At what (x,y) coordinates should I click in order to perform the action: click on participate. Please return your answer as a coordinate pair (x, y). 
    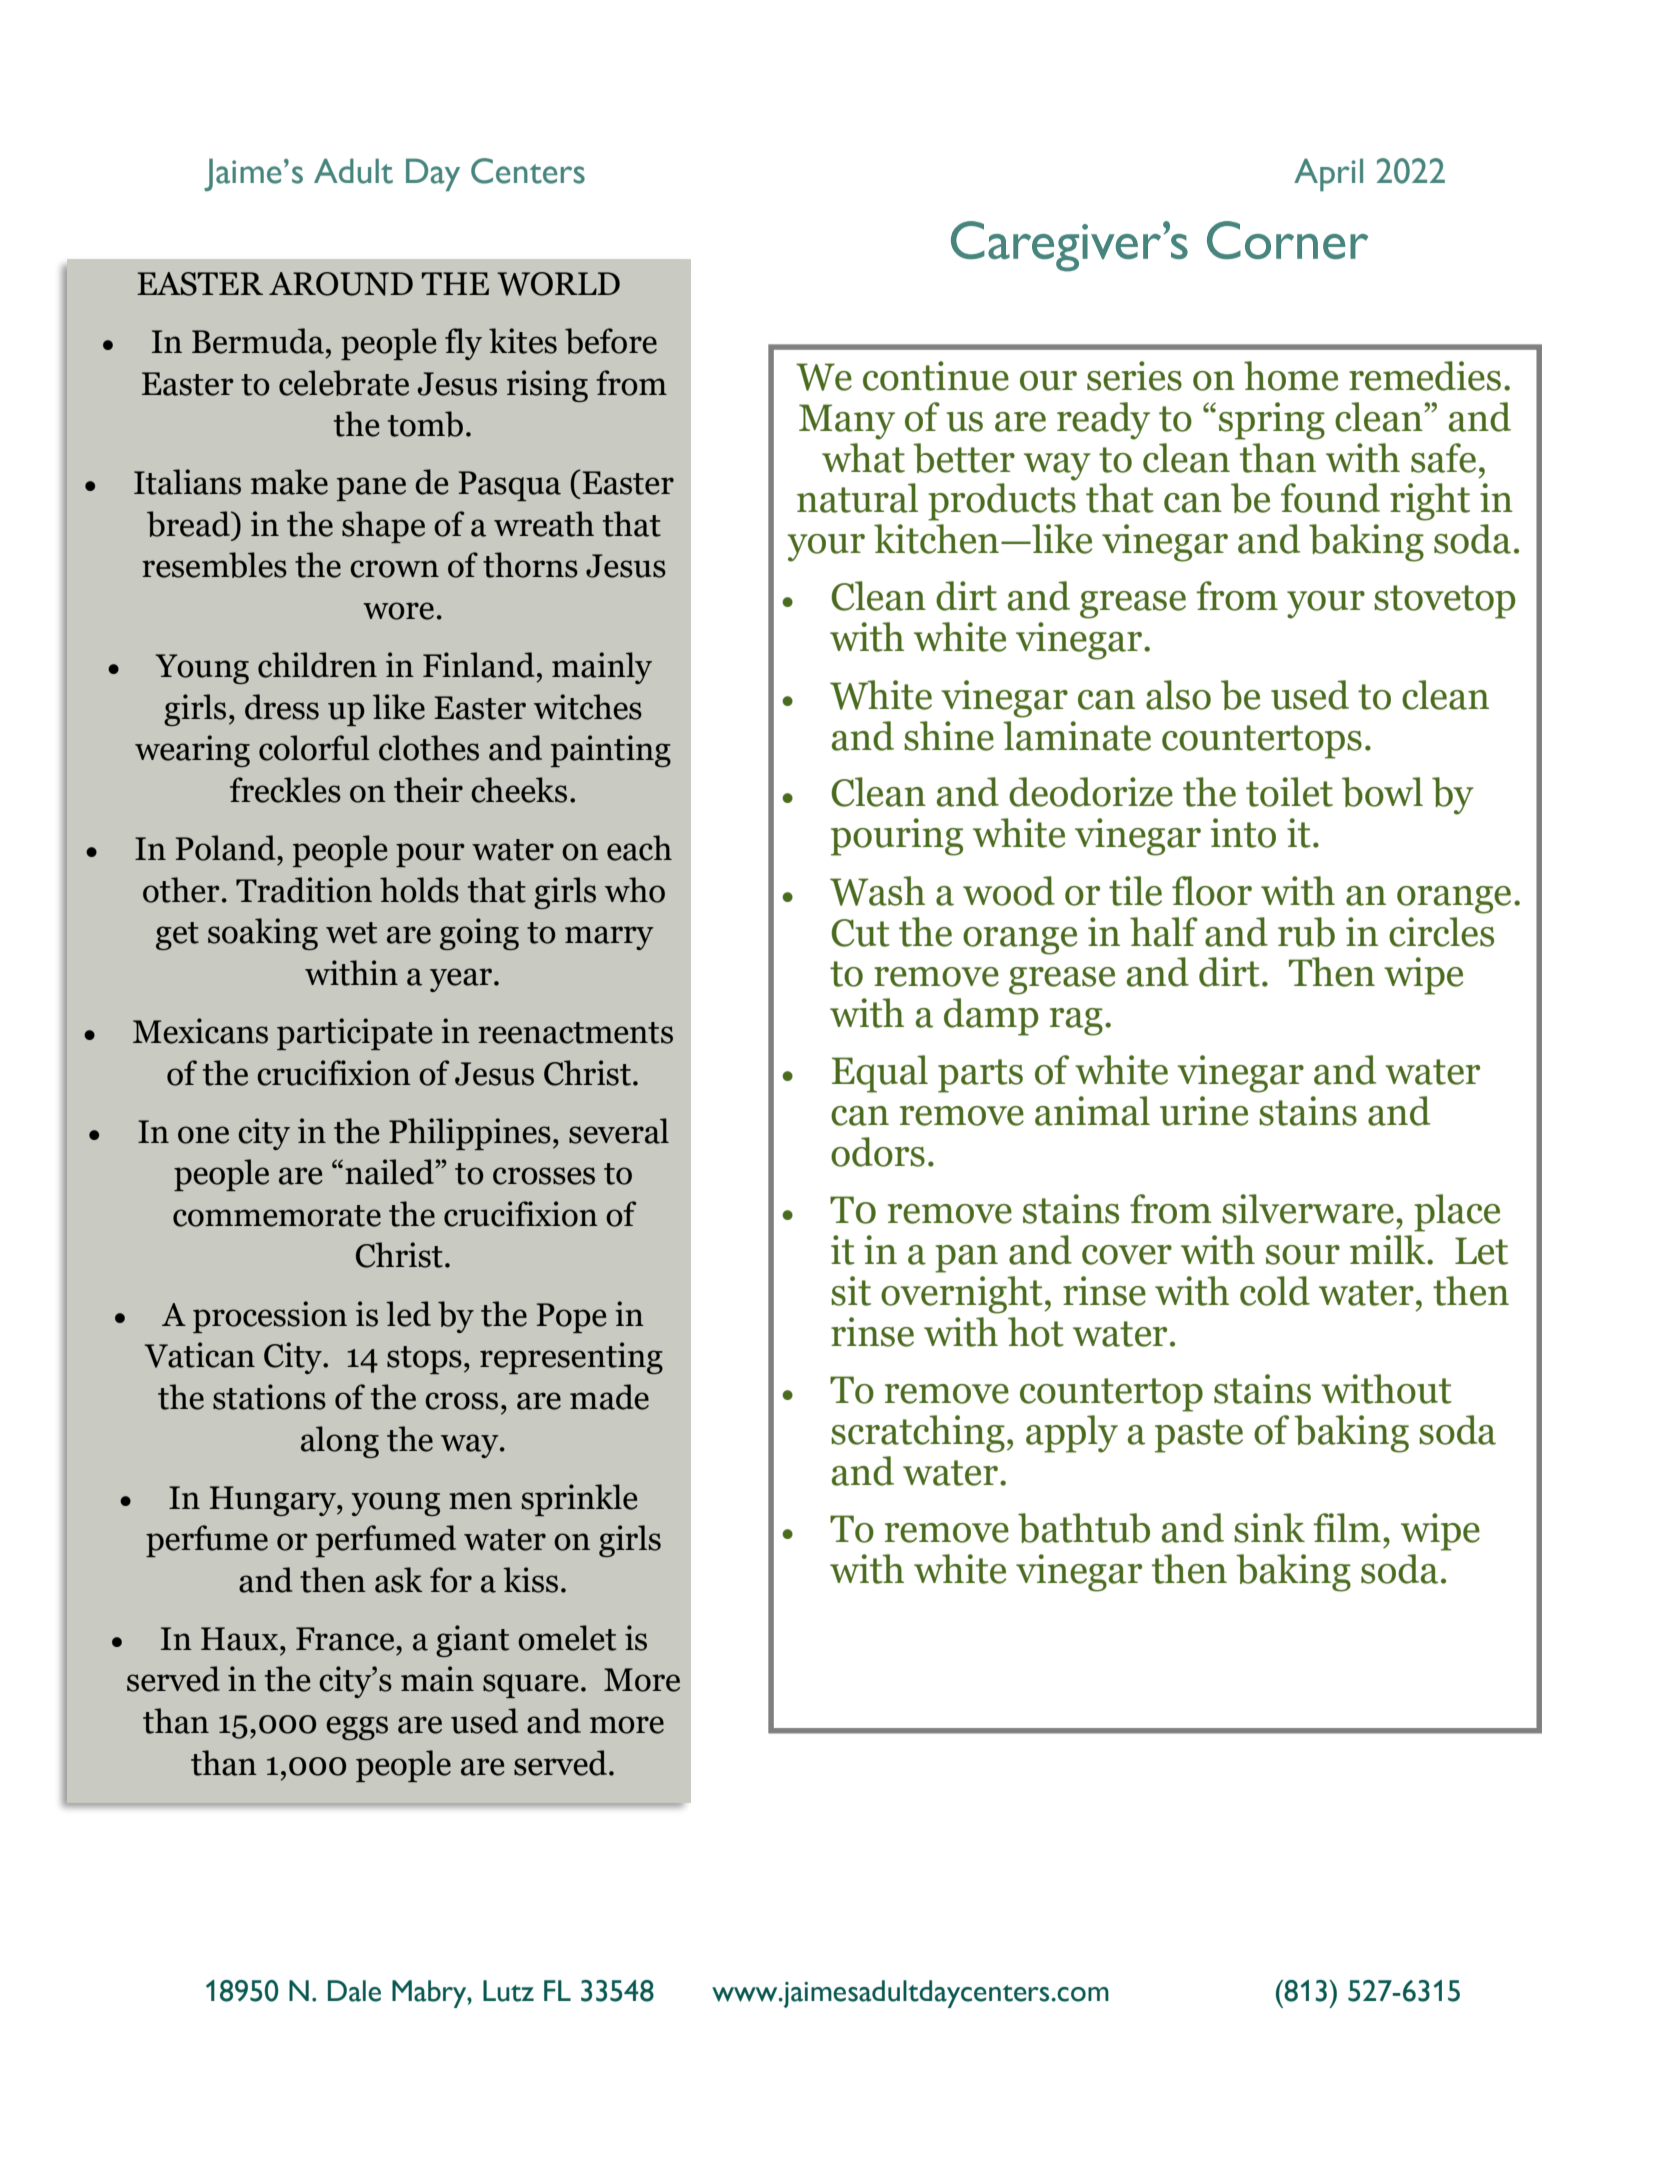
    Looking at the image, I should click on (355, 1034).
